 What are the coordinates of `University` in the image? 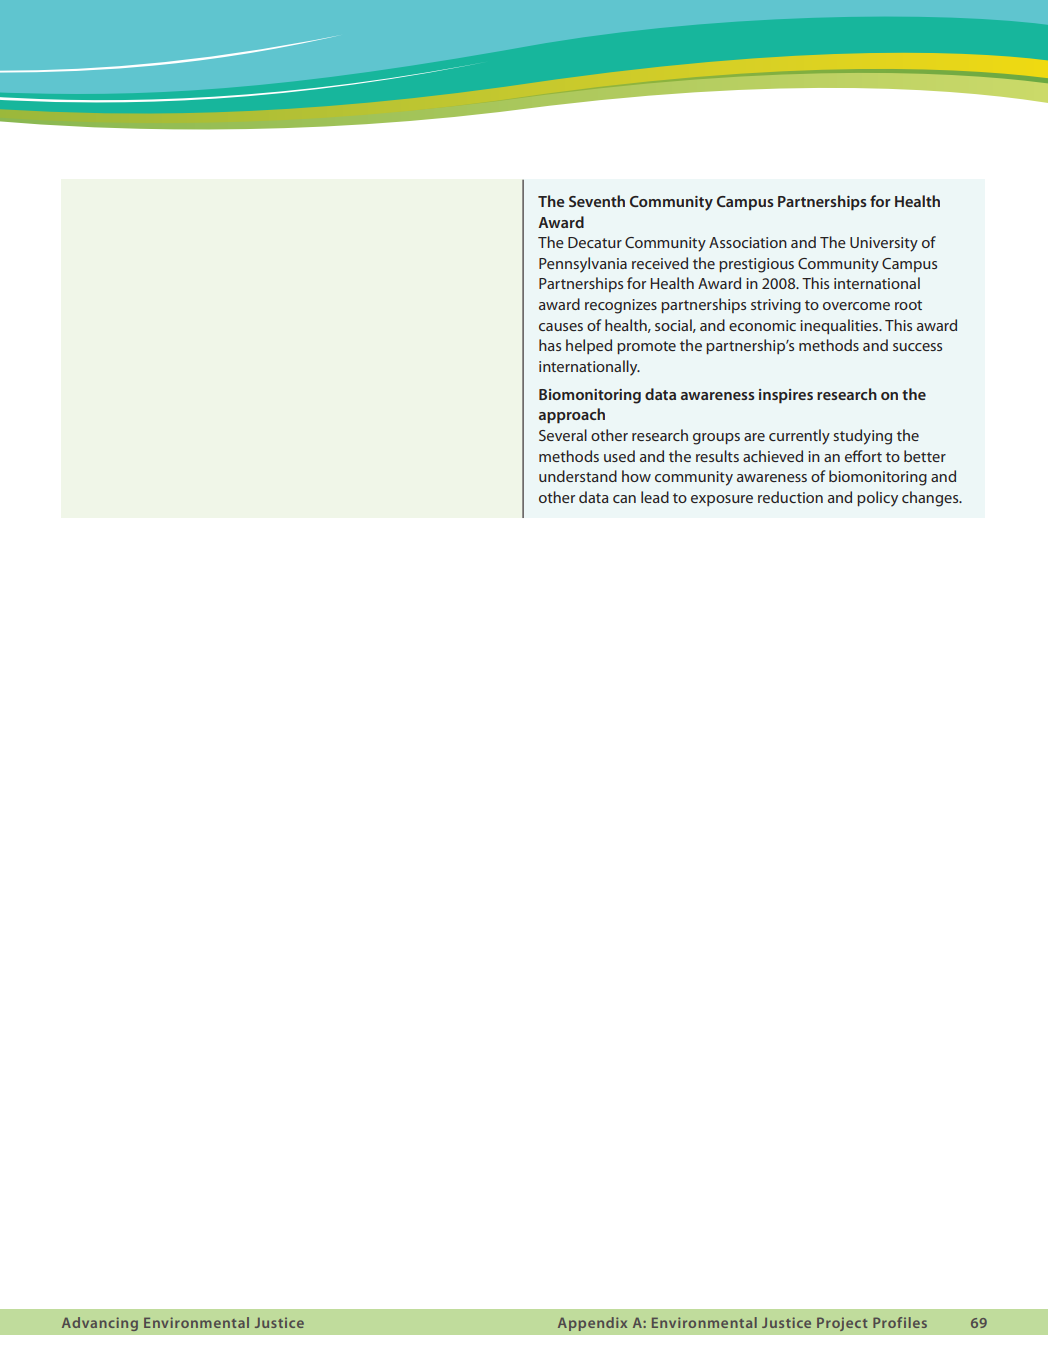 It's located at (884, 244).
